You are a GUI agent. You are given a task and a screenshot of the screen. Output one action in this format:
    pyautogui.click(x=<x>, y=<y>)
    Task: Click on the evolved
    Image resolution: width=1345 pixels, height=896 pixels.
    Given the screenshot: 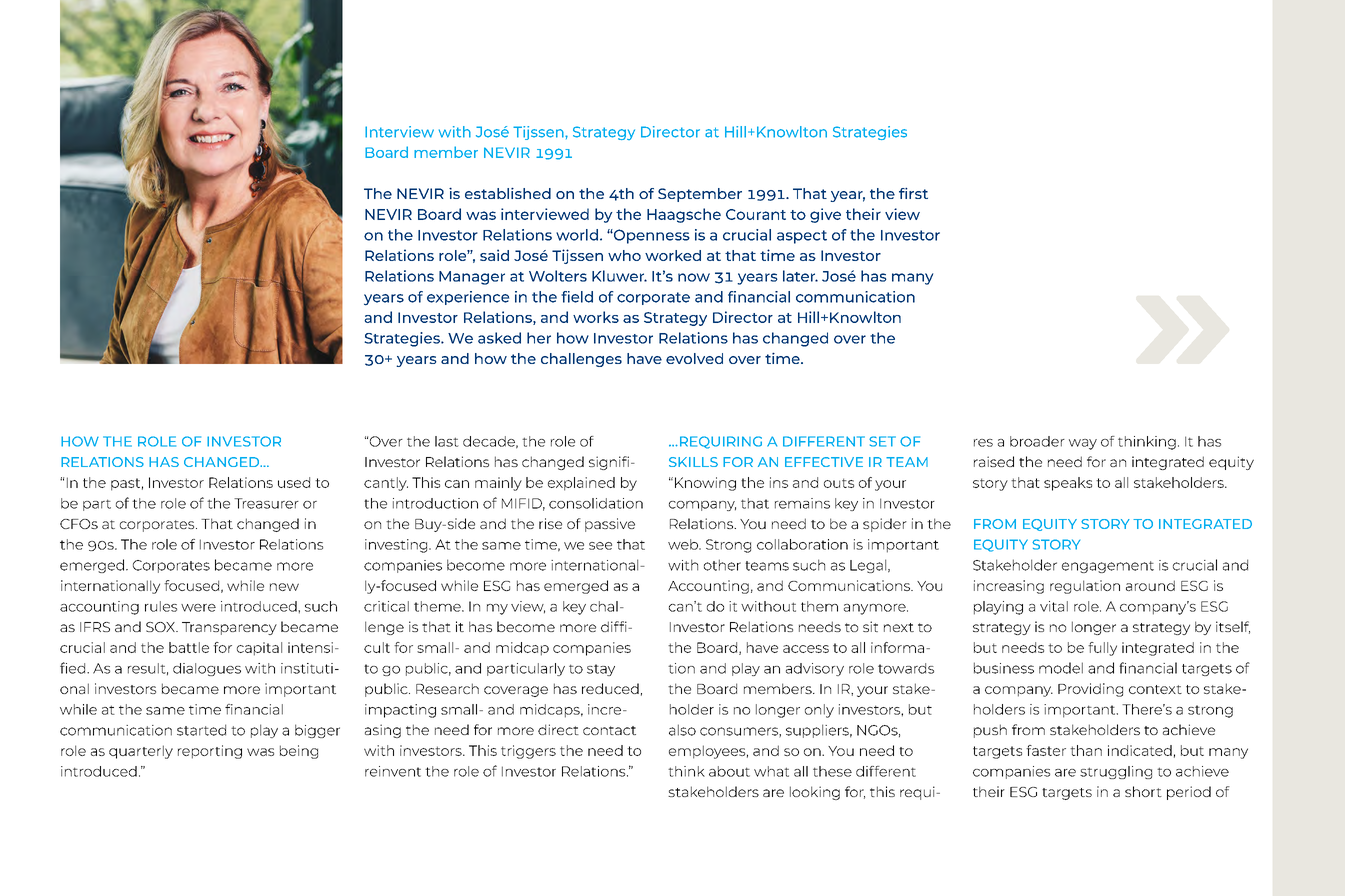 What is the action you would take?
    pyautogui.click(x=694, y=358)
